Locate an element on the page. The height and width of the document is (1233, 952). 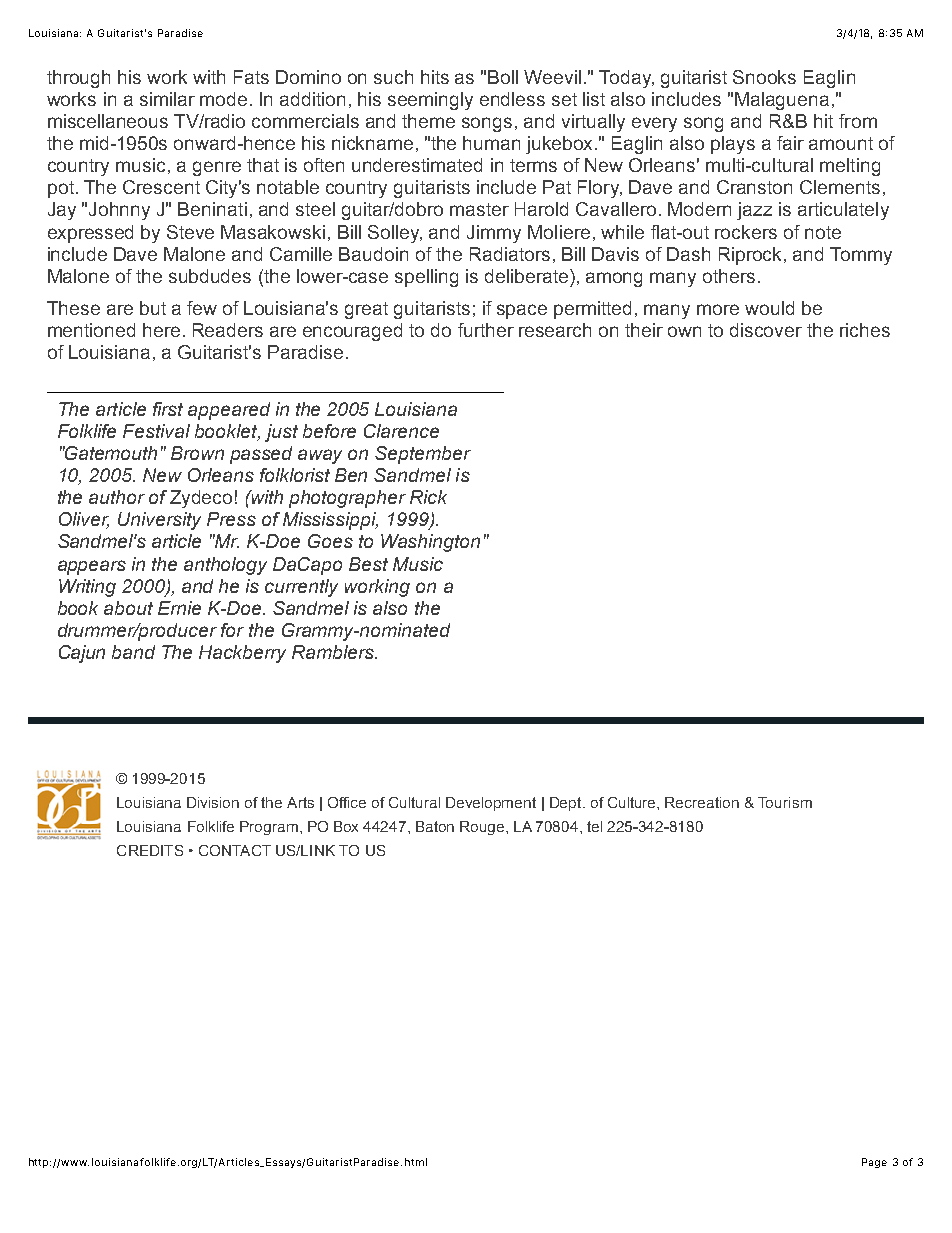
Tourism is located at coordinates (785, 802).
